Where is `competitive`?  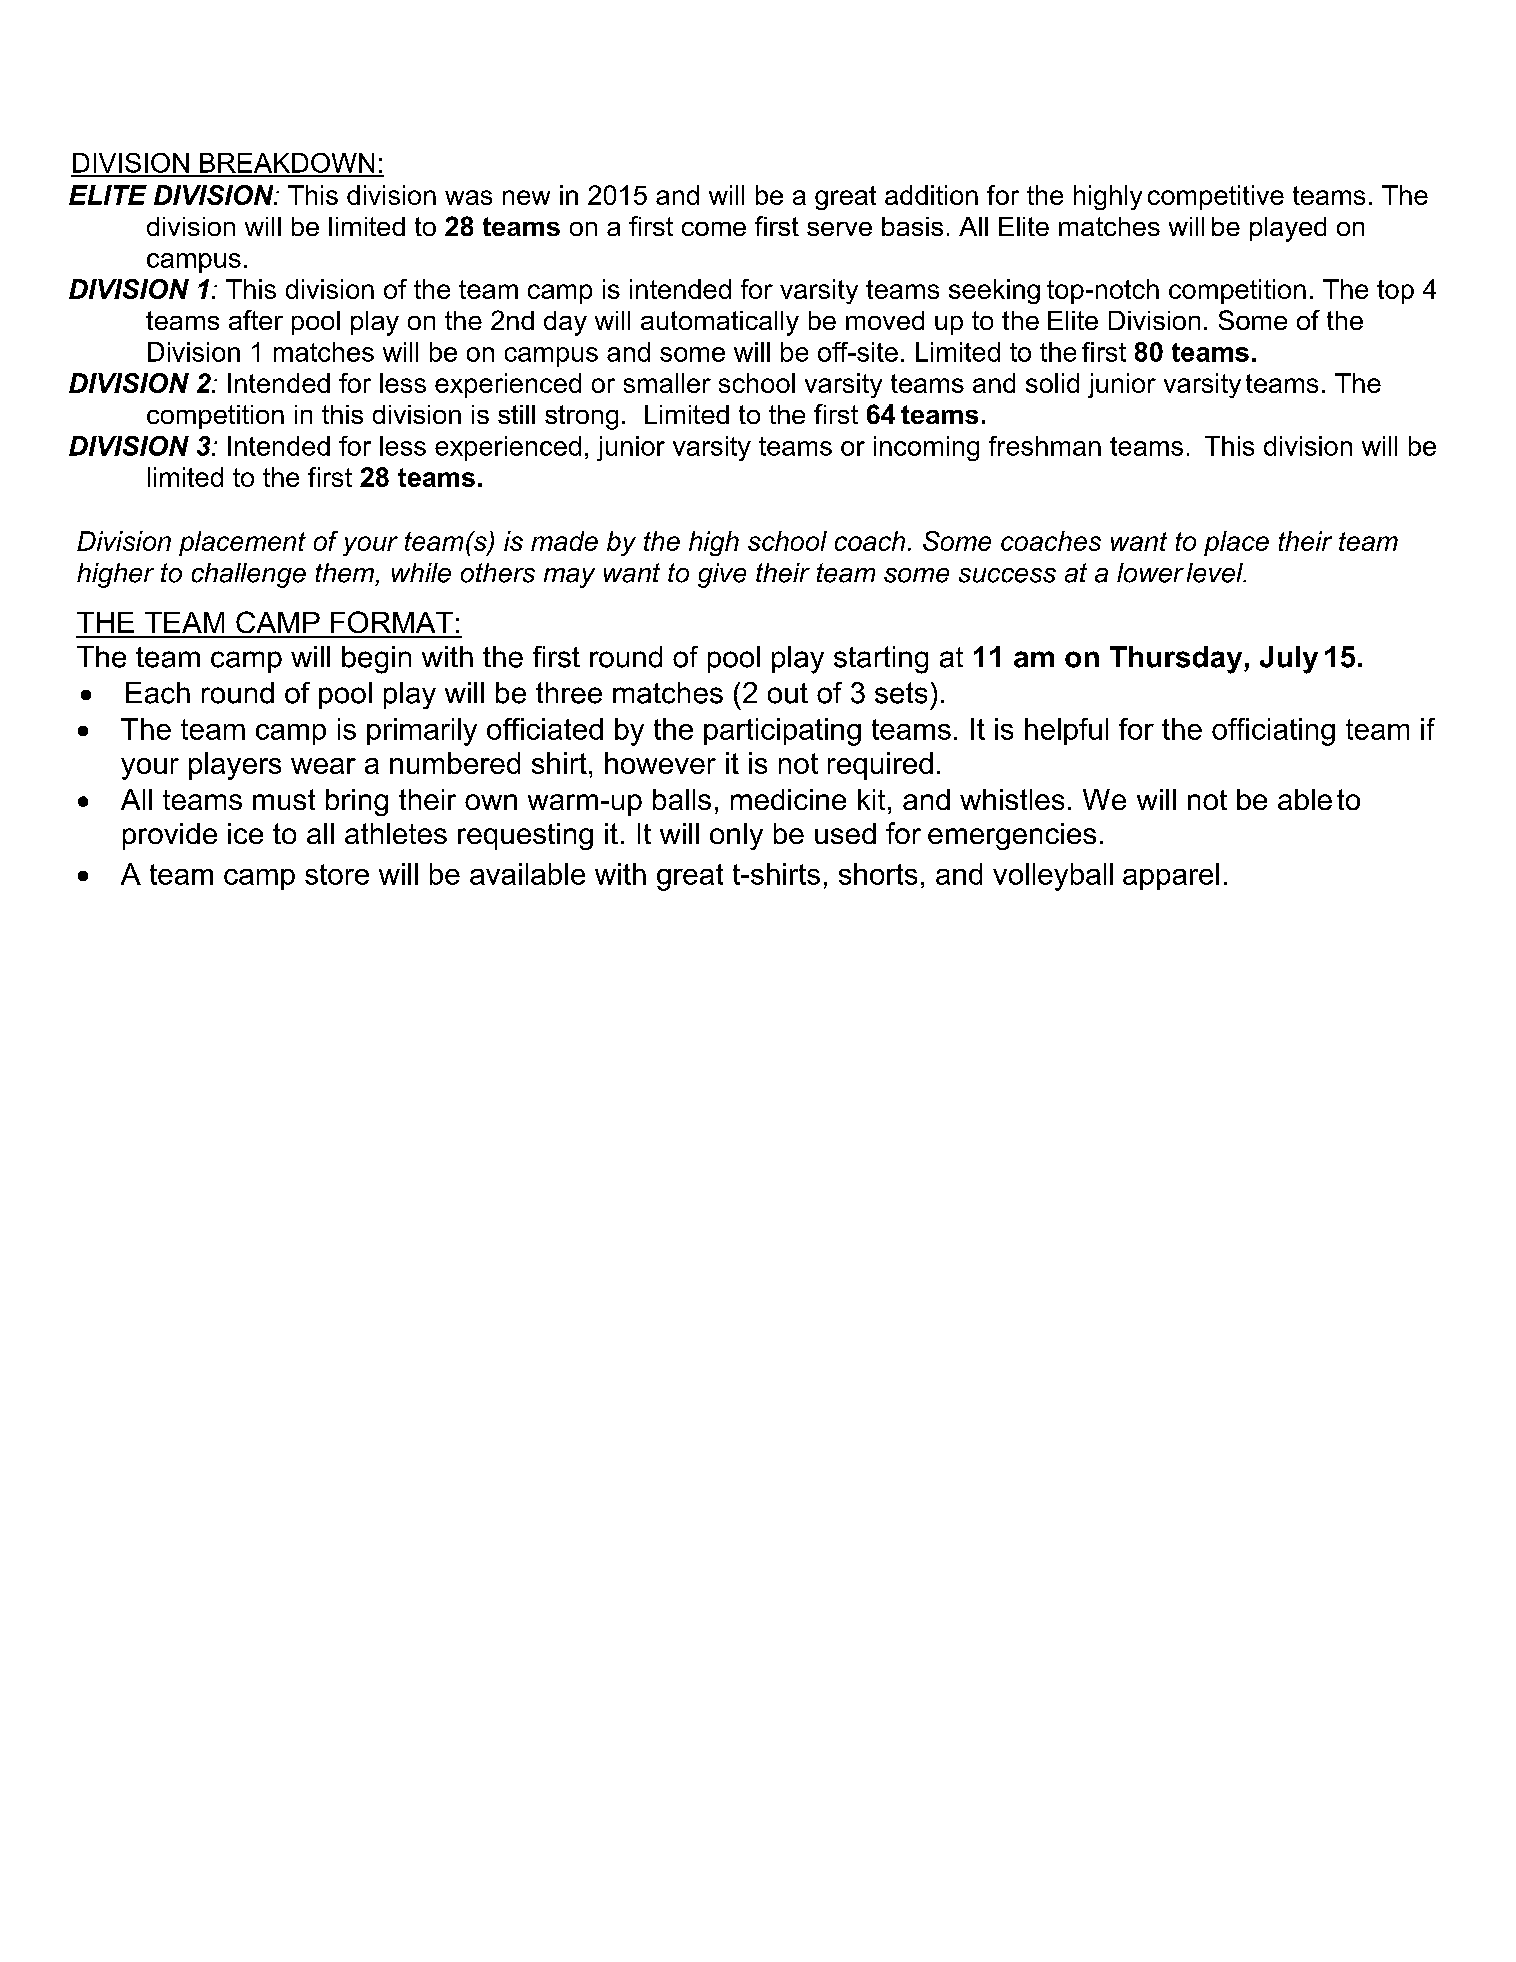
competitive is located at coordinates (1216, 197).
